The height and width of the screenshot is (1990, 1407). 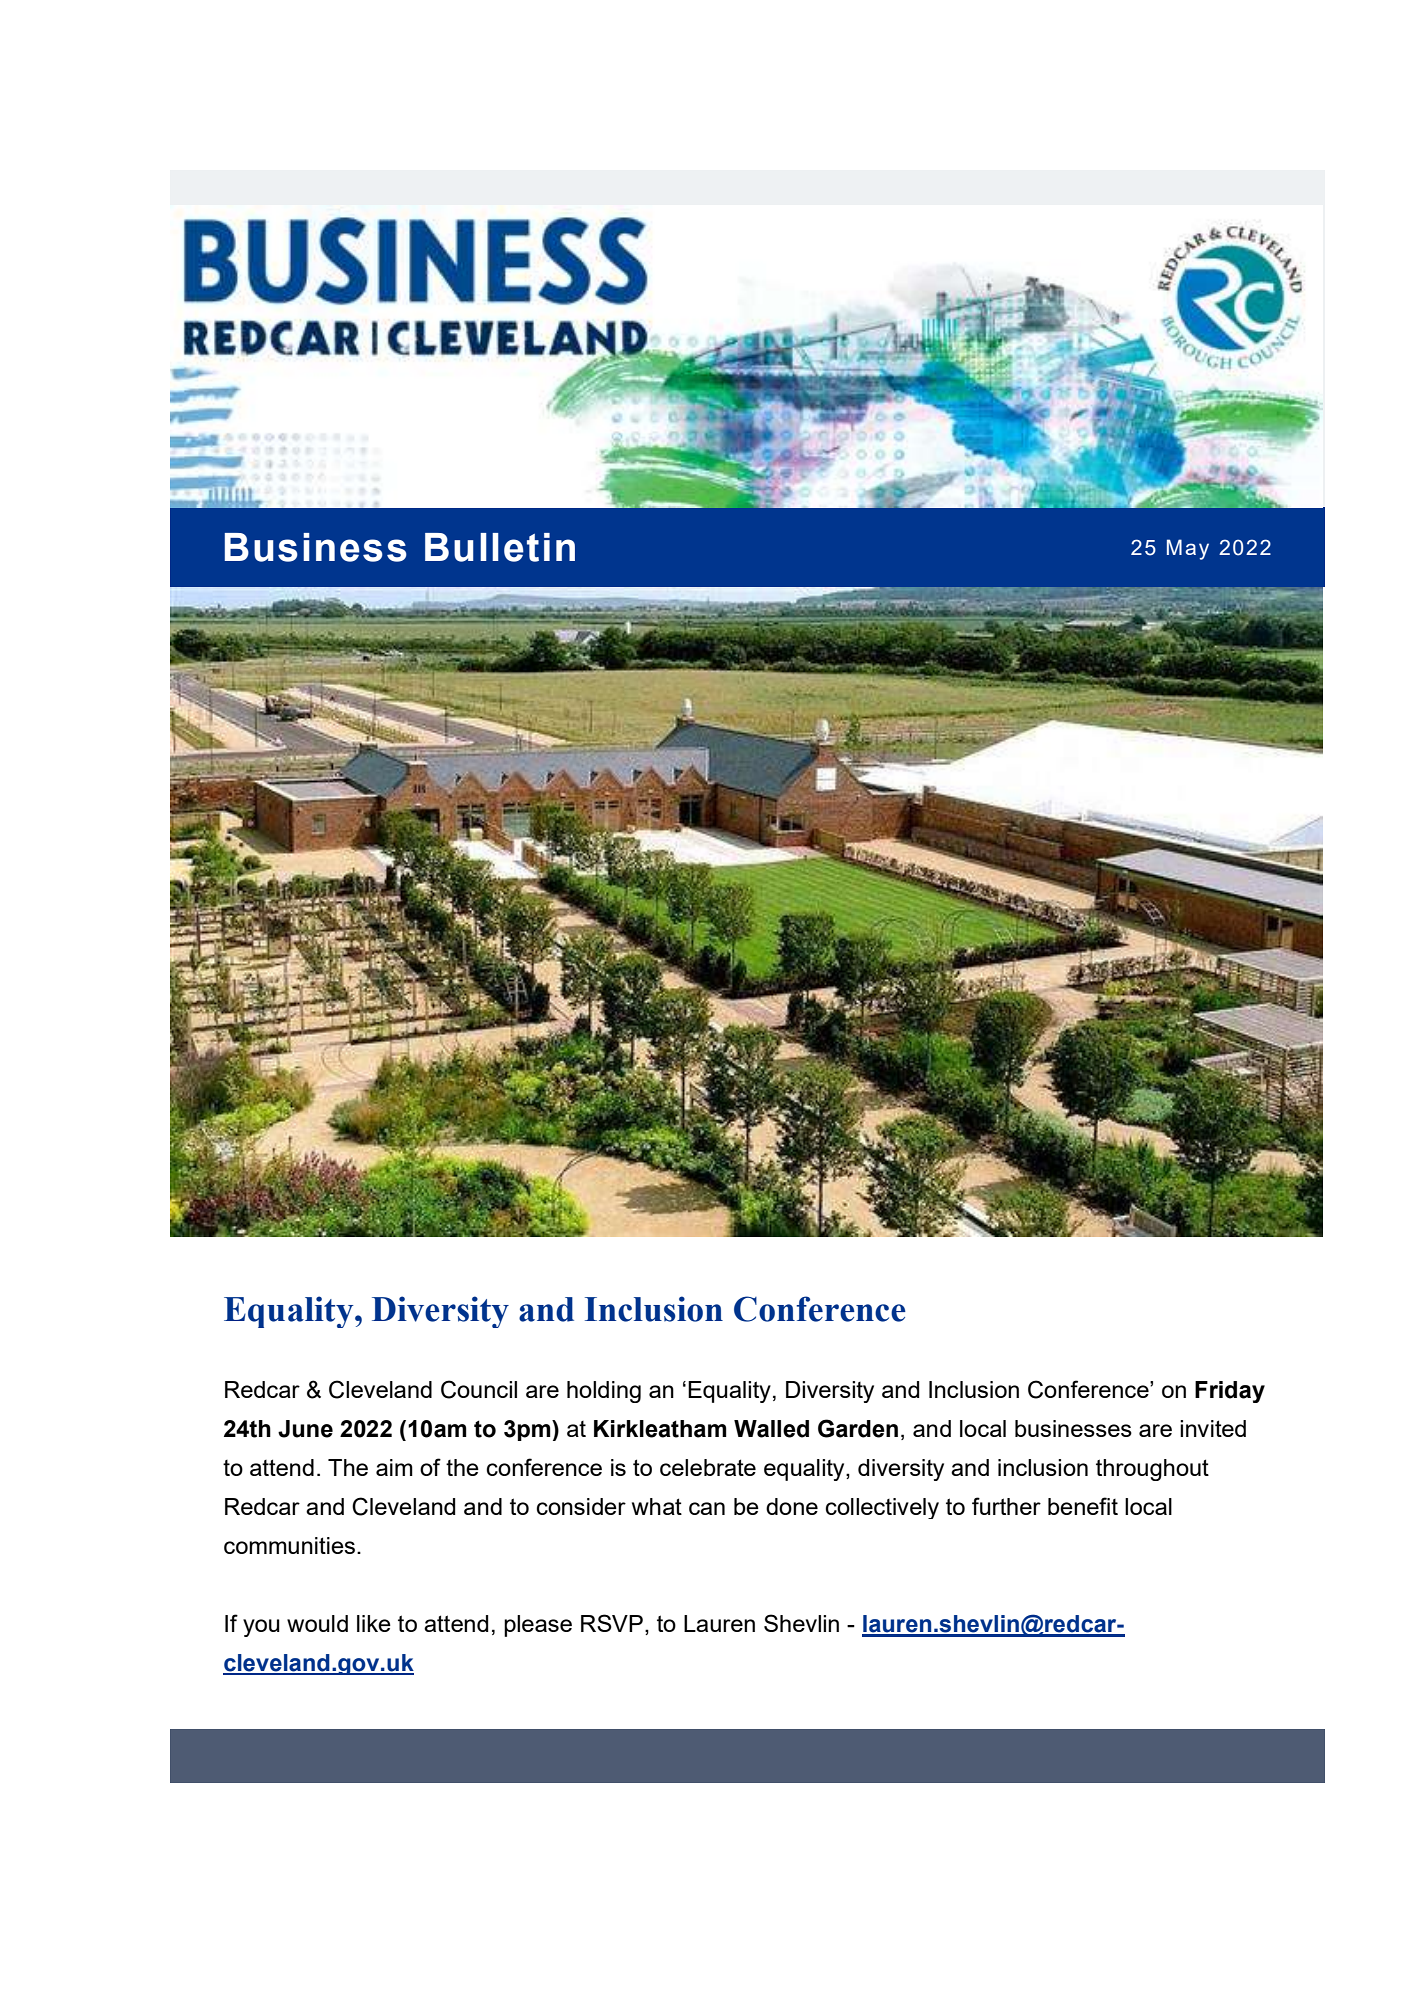 I want to click on Friday, so click(x=1230, y=1392).
